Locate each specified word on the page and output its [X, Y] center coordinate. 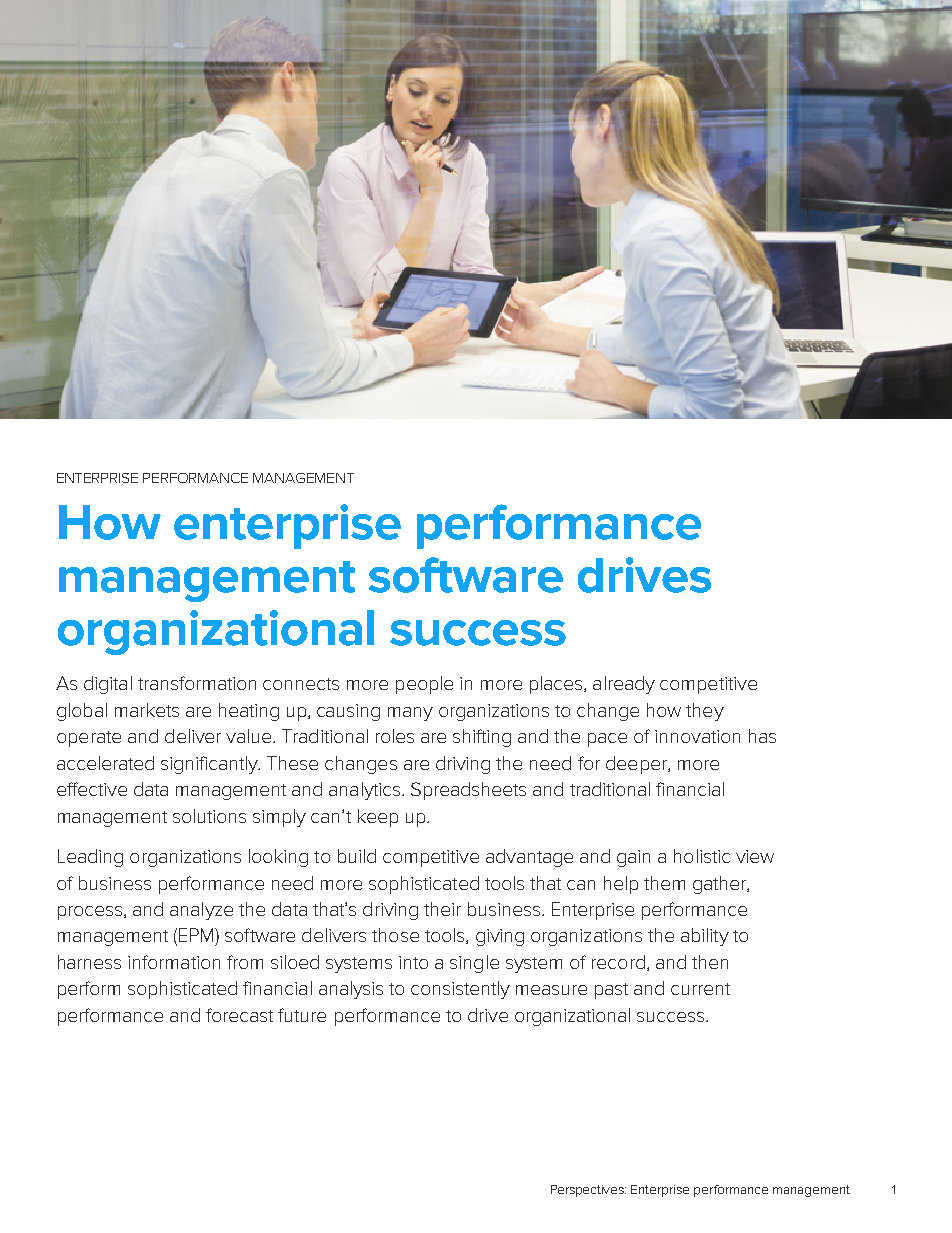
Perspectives [588, 1191]
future [302, 1015]
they [705, 712]
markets [147, 710]
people [424, 685]
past [611, 991]
